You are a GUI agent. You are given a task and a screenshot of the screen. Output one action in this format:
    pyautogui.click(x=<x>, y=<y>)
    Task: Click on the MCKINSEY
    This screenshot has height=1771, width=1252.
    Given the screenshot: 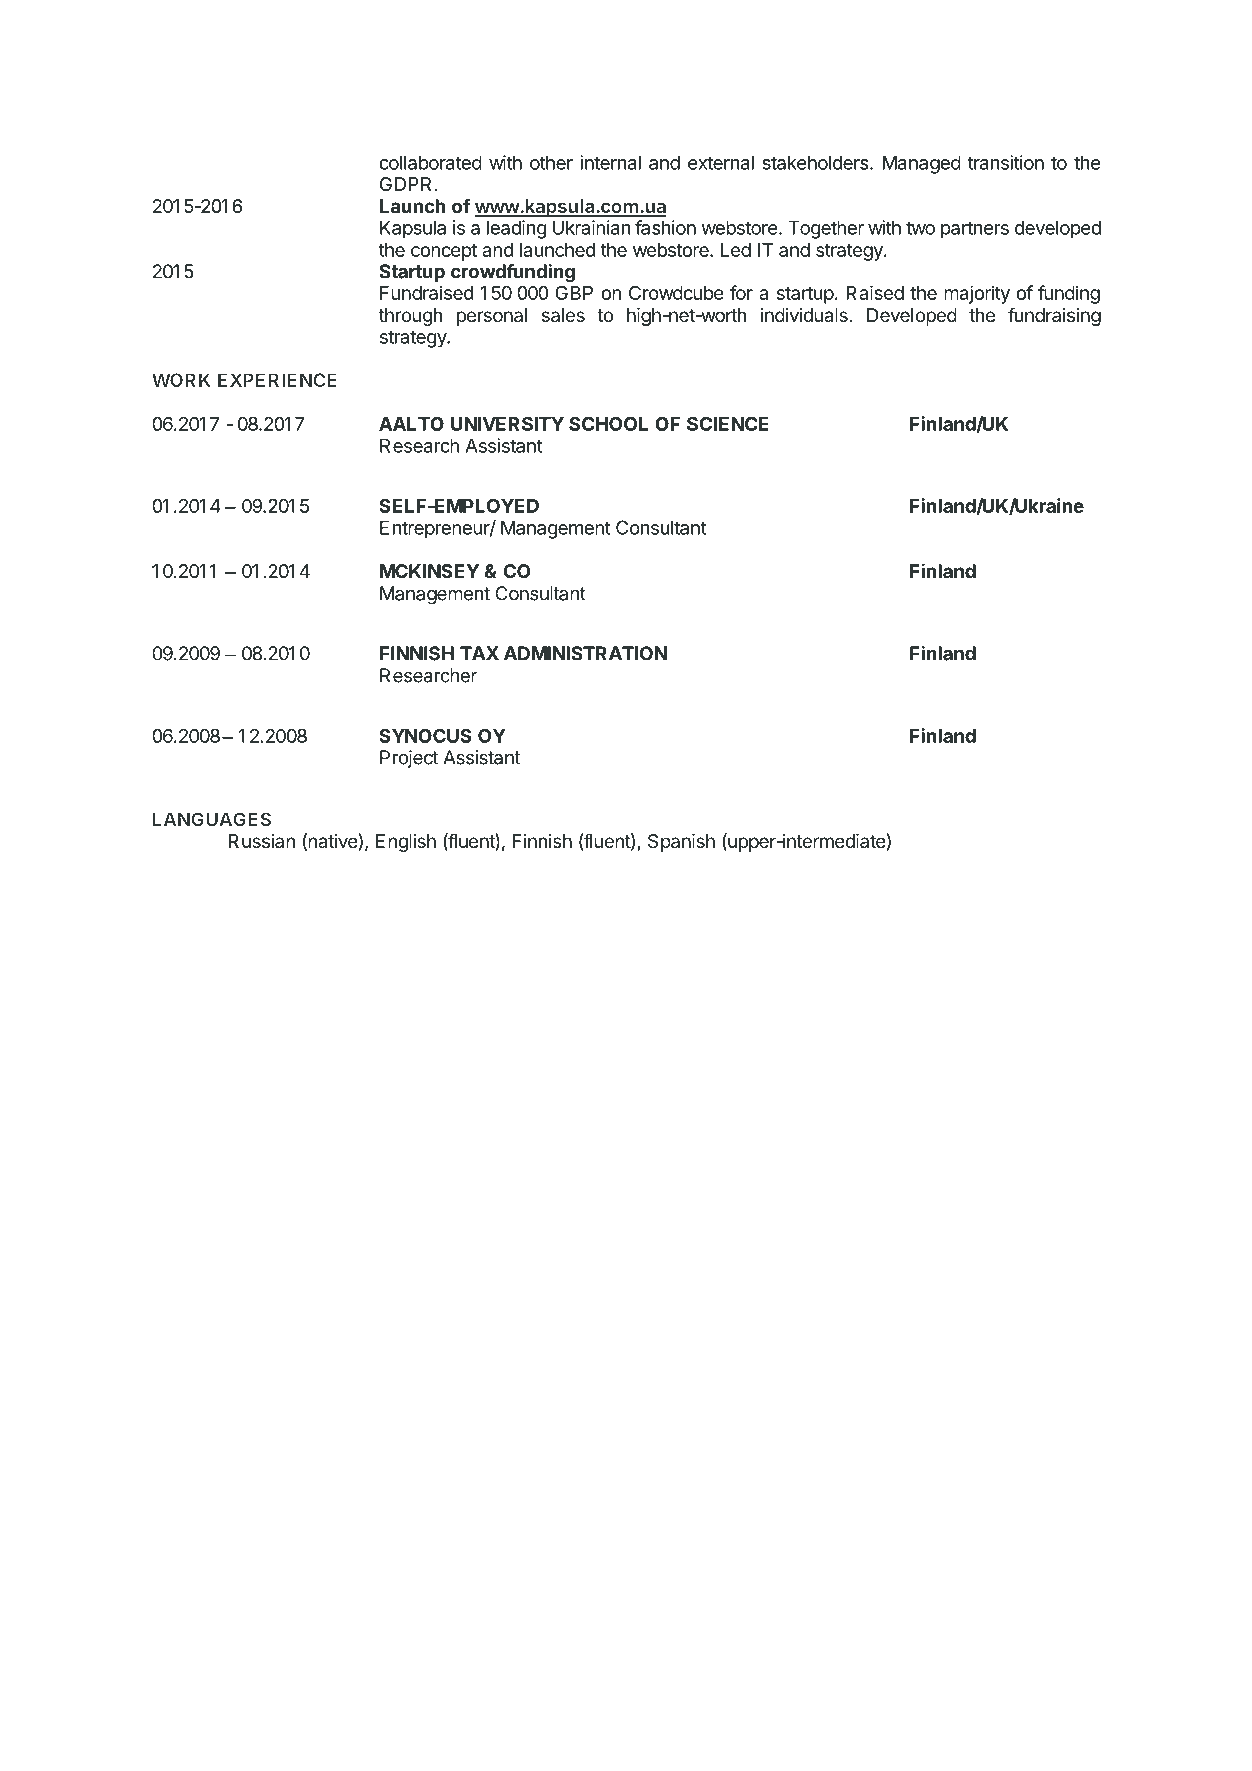 What is the action you would take?
    pyautogui.click(x=429, y=571)
